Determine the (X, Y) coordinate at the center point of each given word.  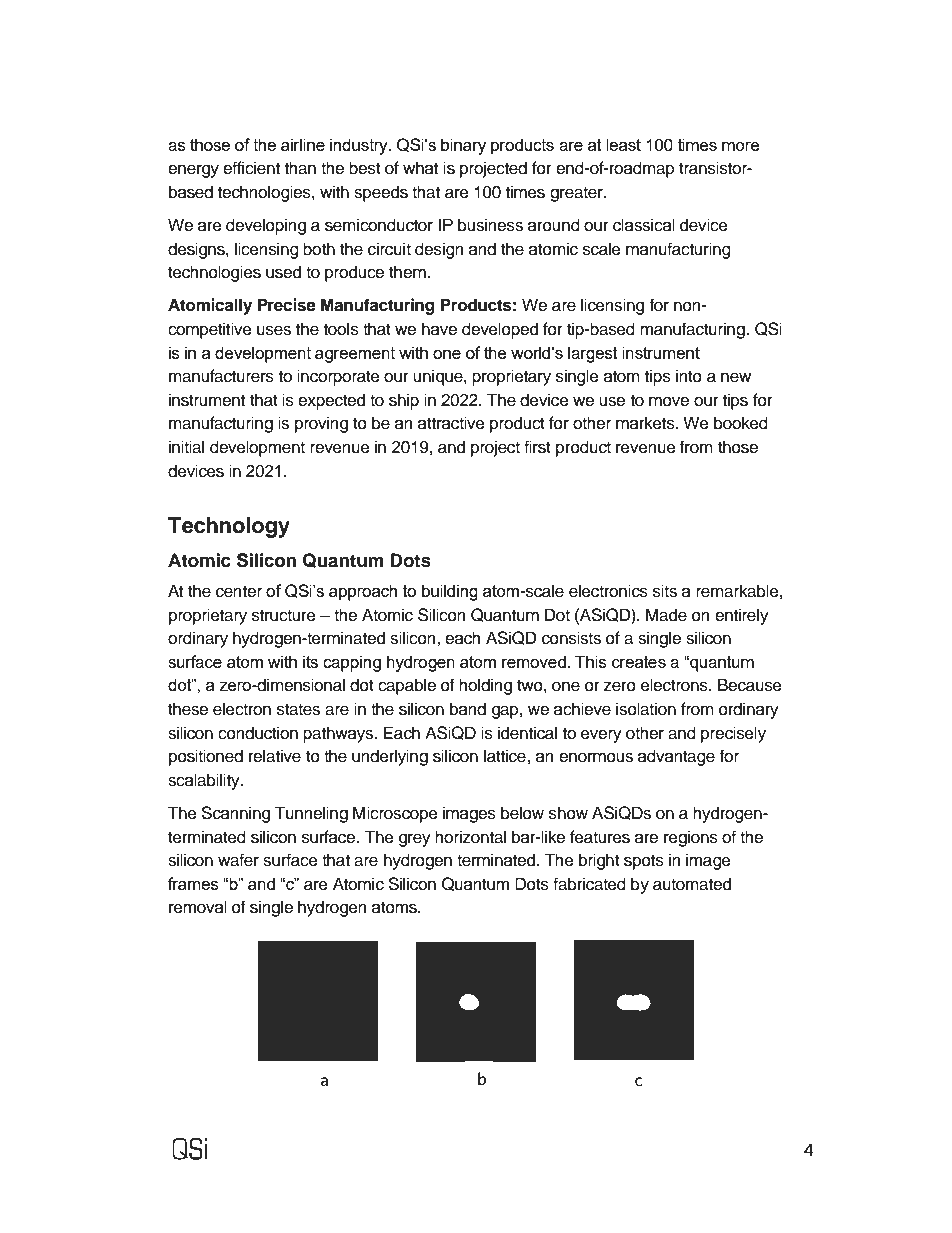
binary (463, 146)
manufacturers (221, 376)
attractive (451, 423)
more (741, 146)
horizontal (470, 837)
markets (646, 423)
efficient (251, 168)
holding (485, 686)
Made (666, 615)
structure (284, 616)
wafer (238, 860)
